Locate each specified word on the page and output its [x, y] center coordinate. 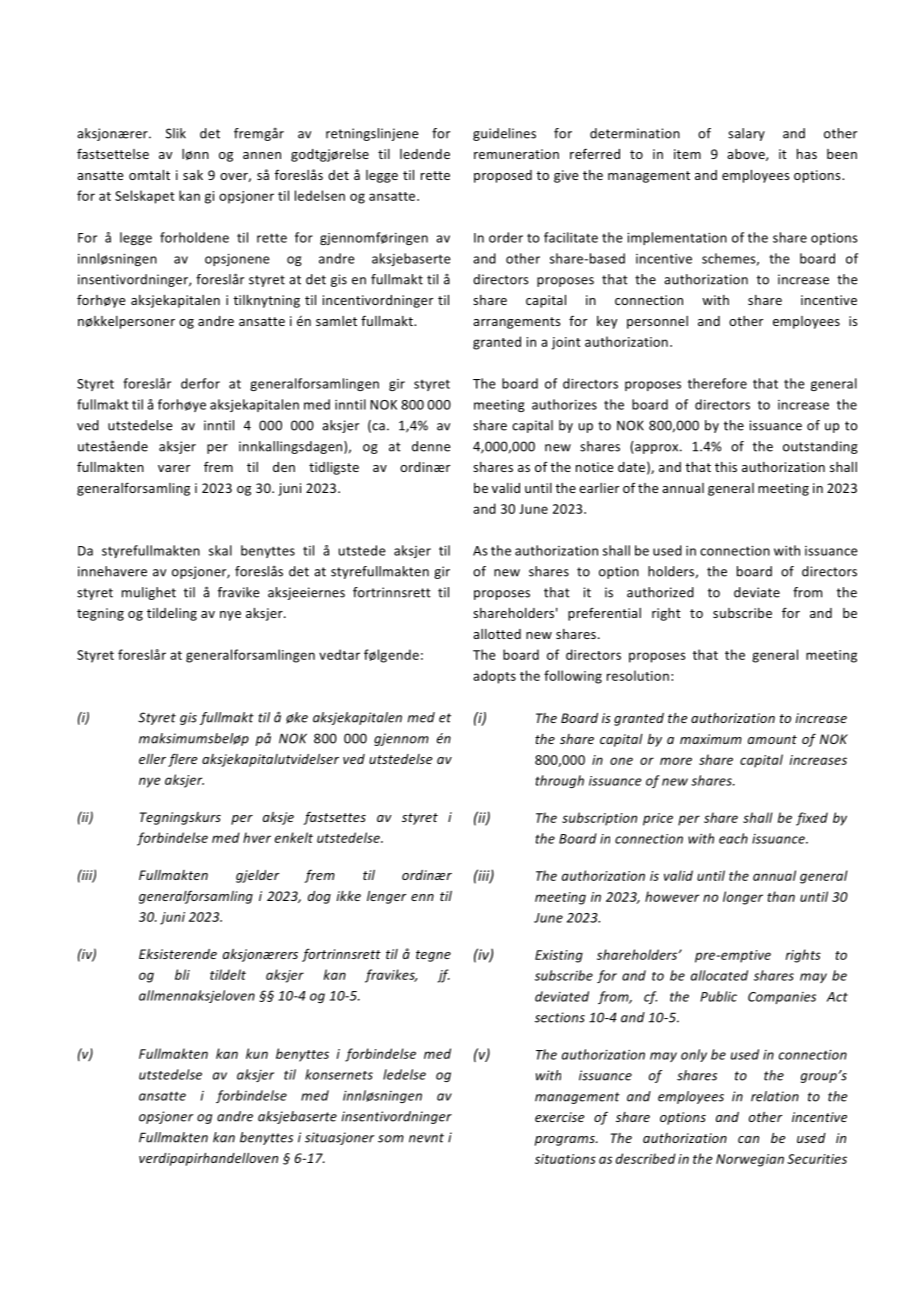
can [748, 1139]
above [747, 155]
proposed [503, 176]
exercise [560, 1117]
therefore [717, 383]
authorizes [564, 404]
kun [257, 1053]
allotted [497, 634]
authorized [660, 592]
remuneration [516, 154]
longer [743, 898]
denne [431, 446]
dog [319, 897]
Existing [559, 956]
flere [183, 760]
